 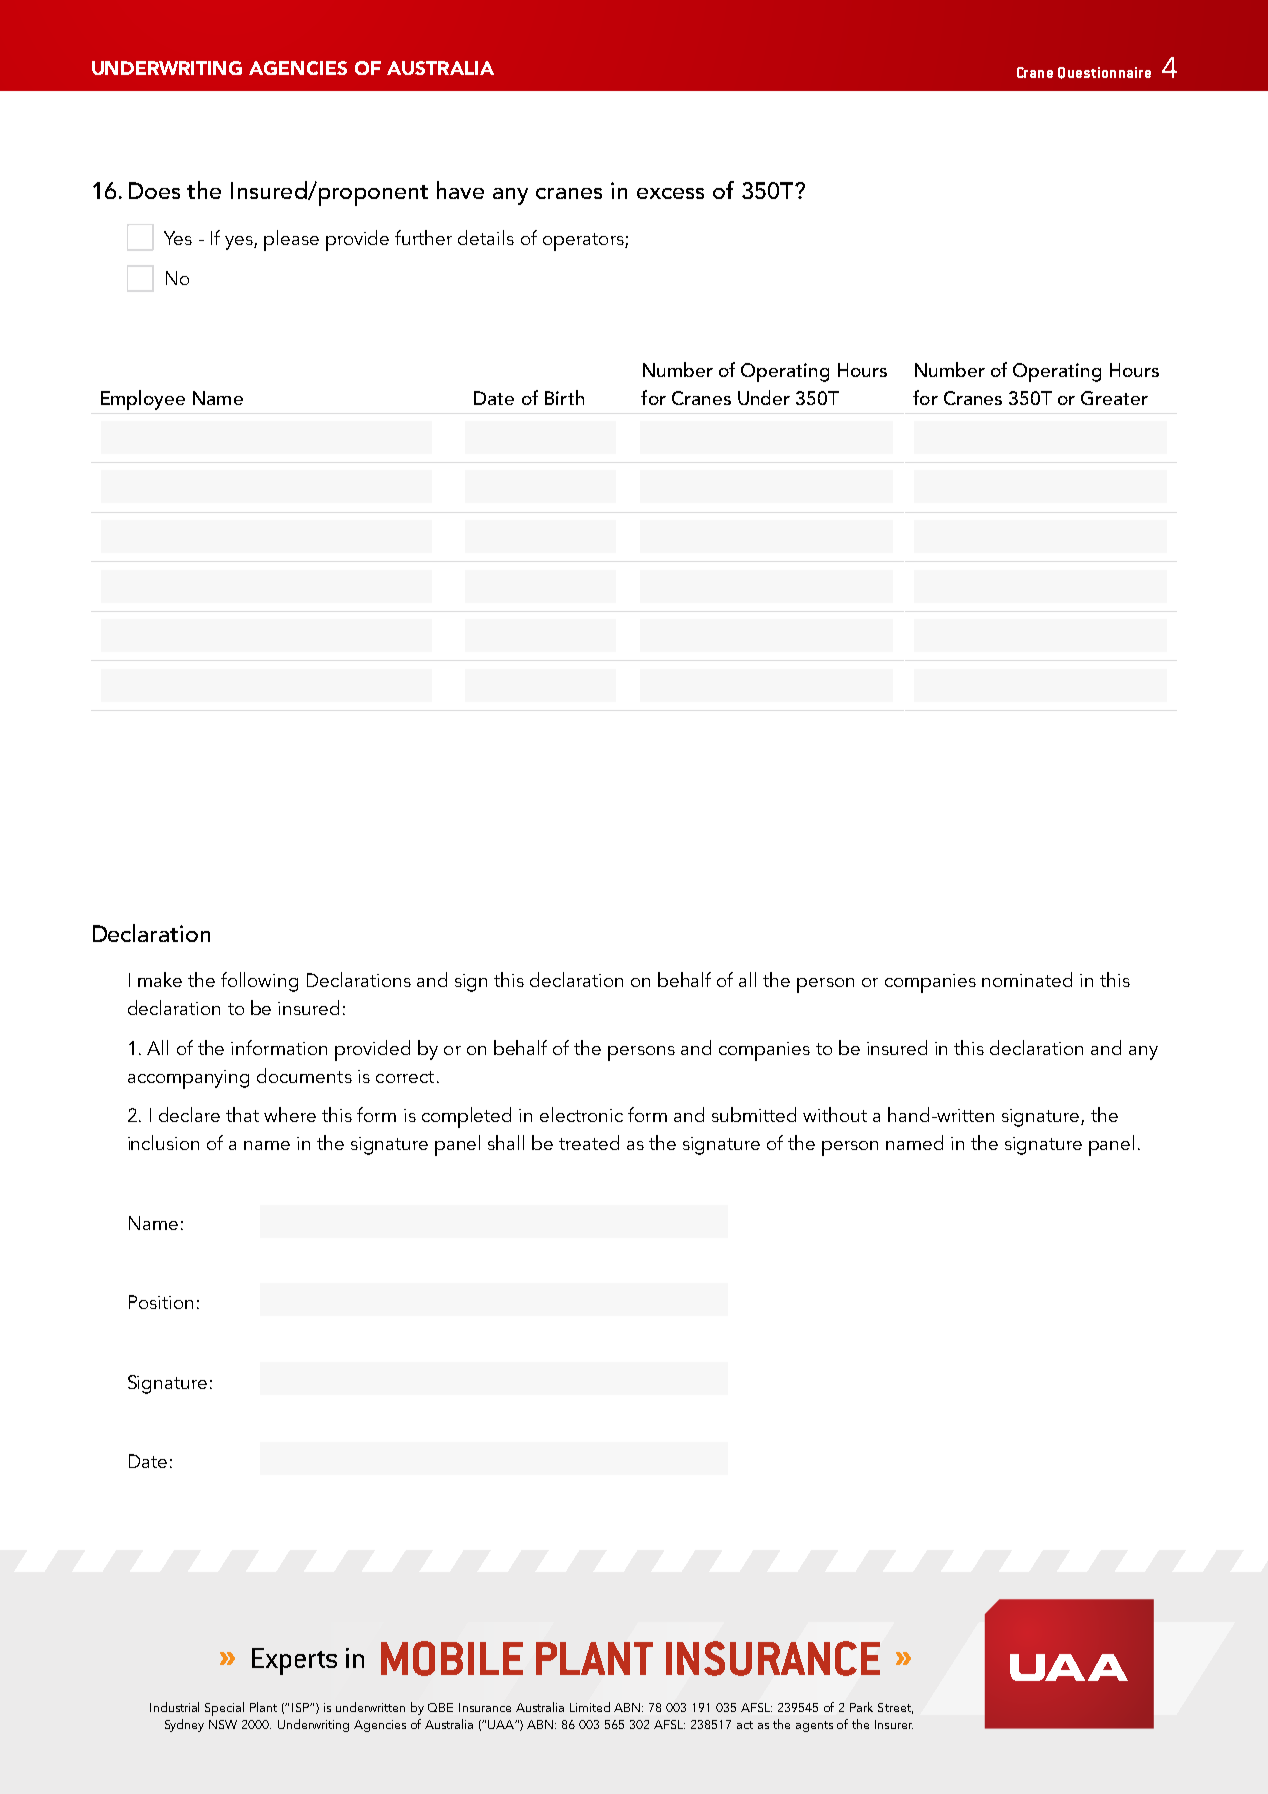 I want to click on Experts, so click(x=294, y=1661).
